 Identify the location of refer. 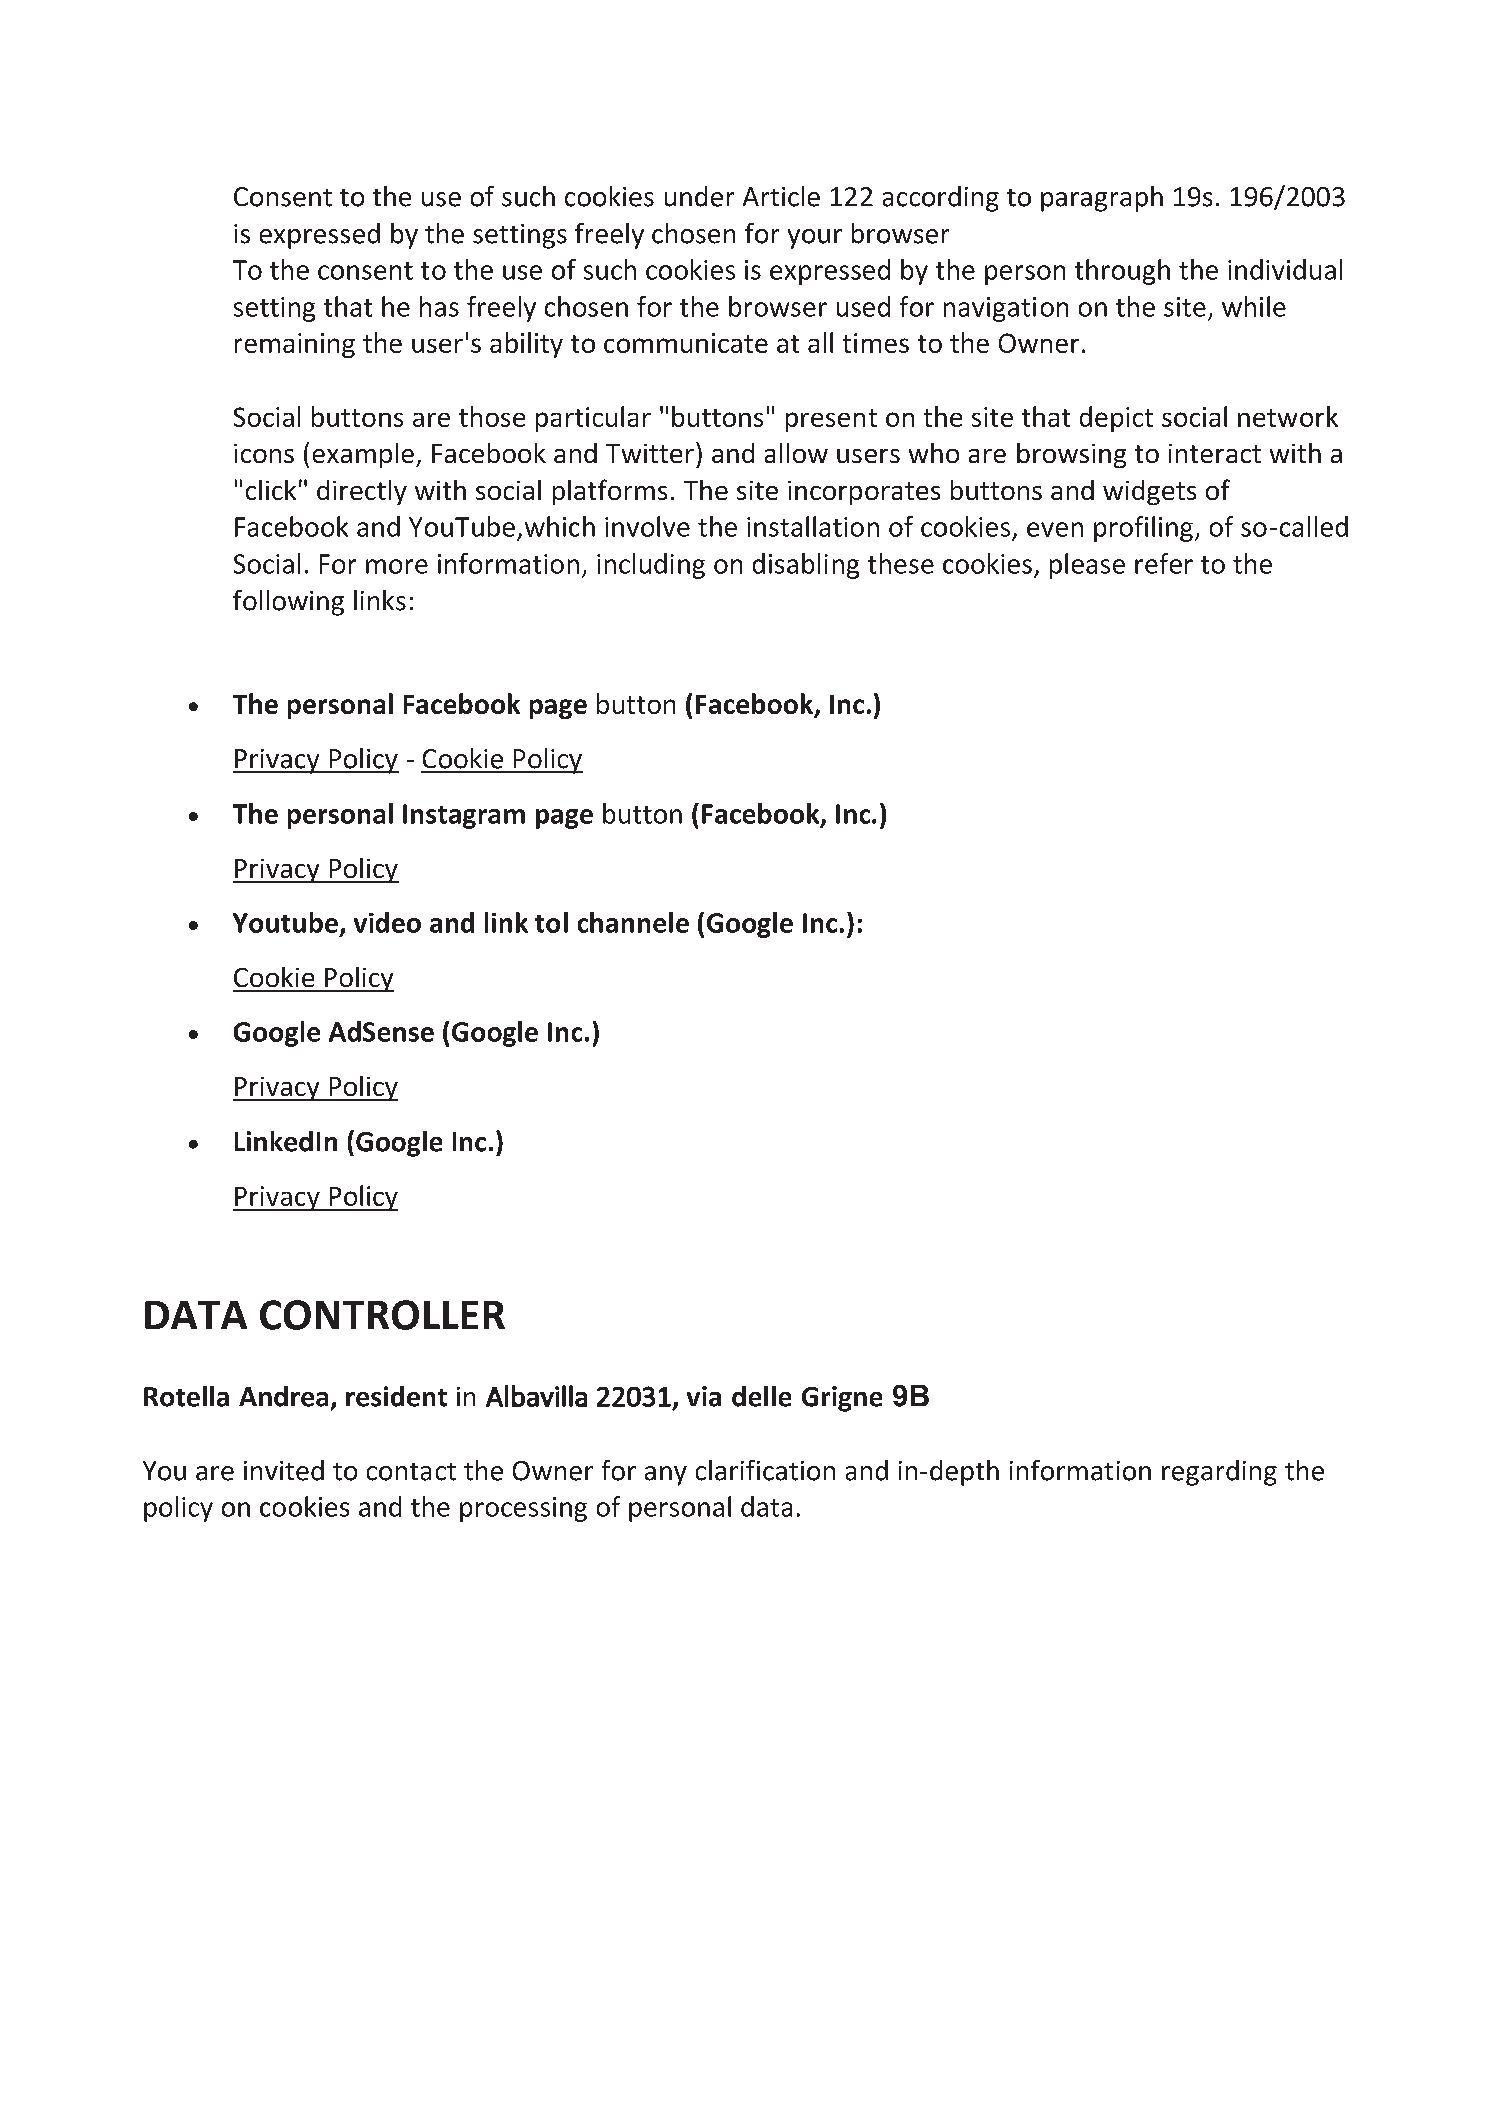
(1164, 563).
